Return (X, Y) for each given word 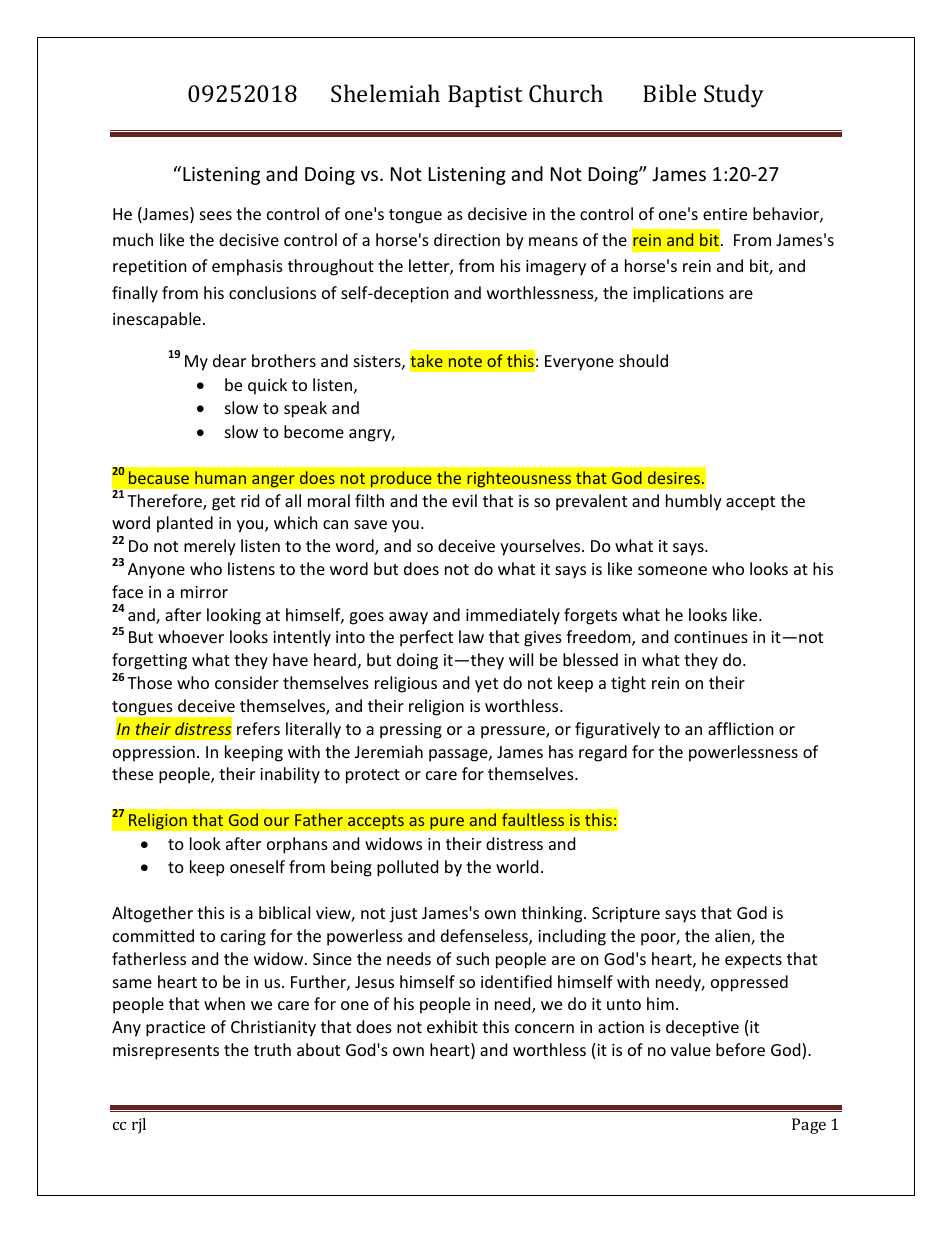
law (471, 636)
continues (711, 637)
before (740, 1049)
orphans (297, 845)
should (643, 360)
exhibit (452, 1026)
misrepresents (166, 1052)
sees (216, 215)
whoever (191, 636)
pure (447, 823)
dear (229, 360)
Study (734, 96)
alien (733, 937)
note (465, 361)
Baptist (485, 96)
